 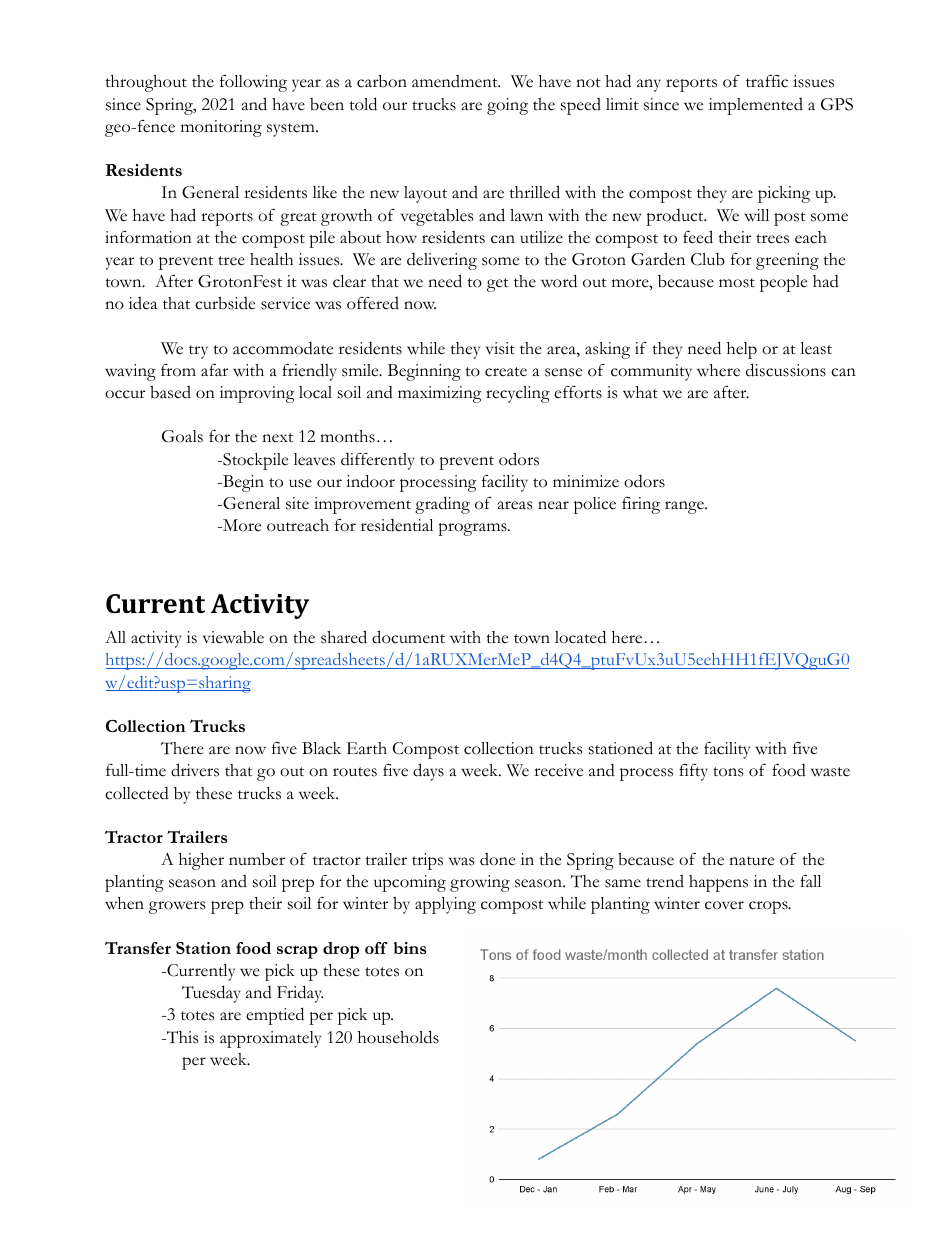 What do you see at coordinates (756, 106) in the screenshot?
I see `implemented` at bounding box center [756, 106].
